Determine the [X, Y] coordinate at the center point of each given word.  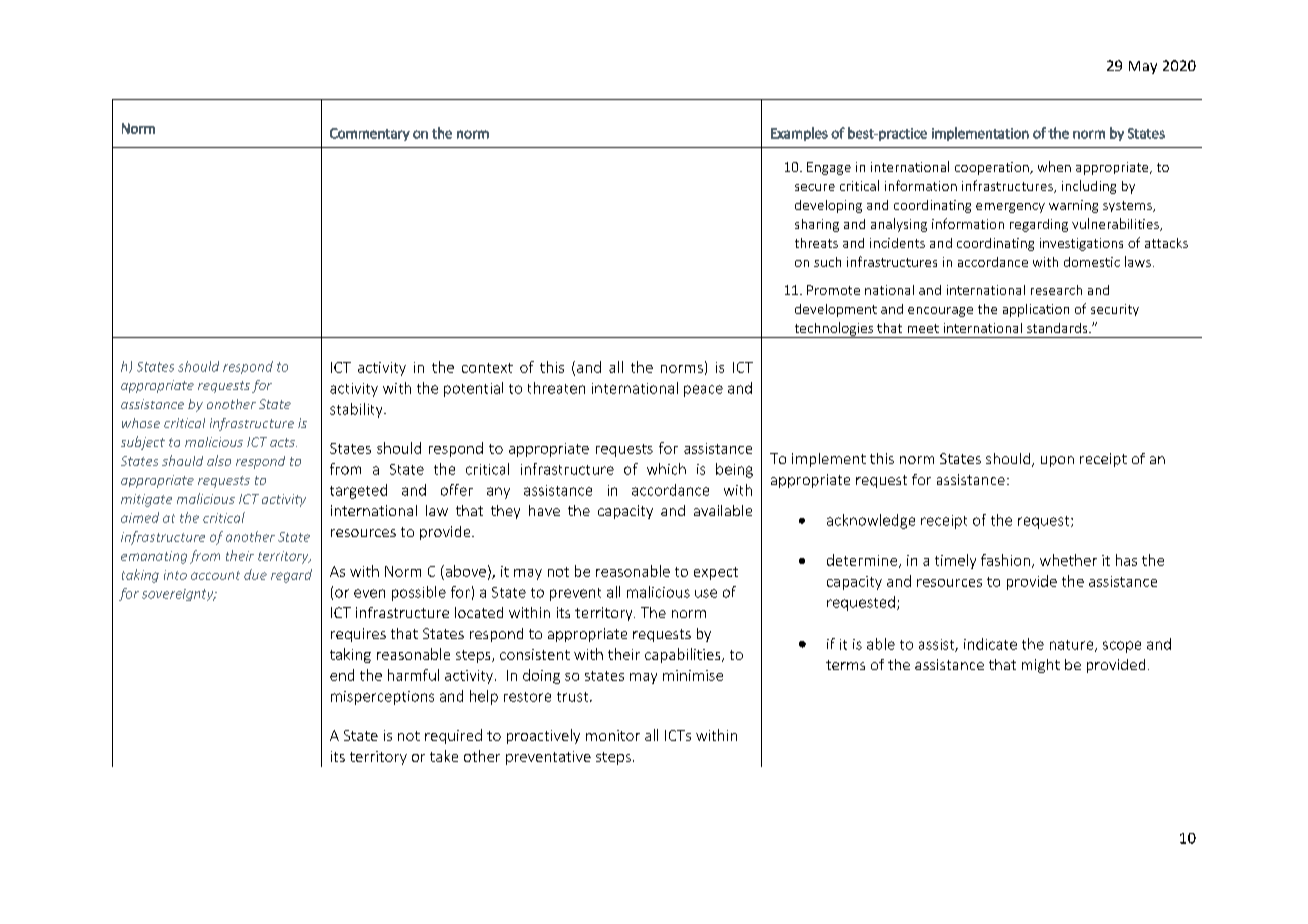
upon [1057, 461]
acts [283, 442]
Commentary [370, 134]
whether [1068, 560]
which [666, 469]
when [1054, 166]
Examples [799, 134]
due [255, 574]
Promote [833, 290]
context [487, 368]
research [1056, 290]
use [706, 593]
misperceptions [382, 698]
